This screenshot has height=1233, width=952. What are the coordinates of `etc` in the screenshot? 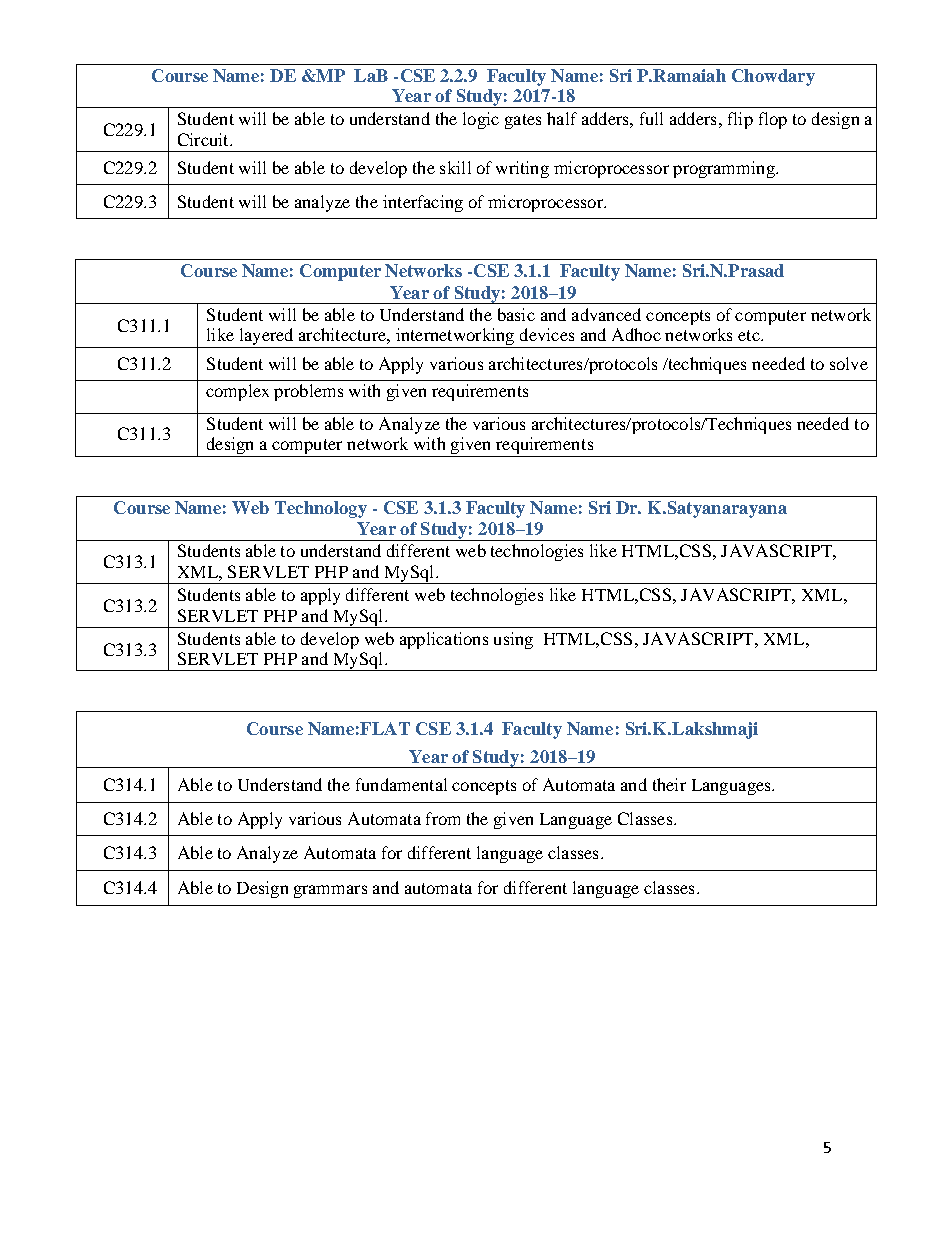 It's located at (750, 335).
